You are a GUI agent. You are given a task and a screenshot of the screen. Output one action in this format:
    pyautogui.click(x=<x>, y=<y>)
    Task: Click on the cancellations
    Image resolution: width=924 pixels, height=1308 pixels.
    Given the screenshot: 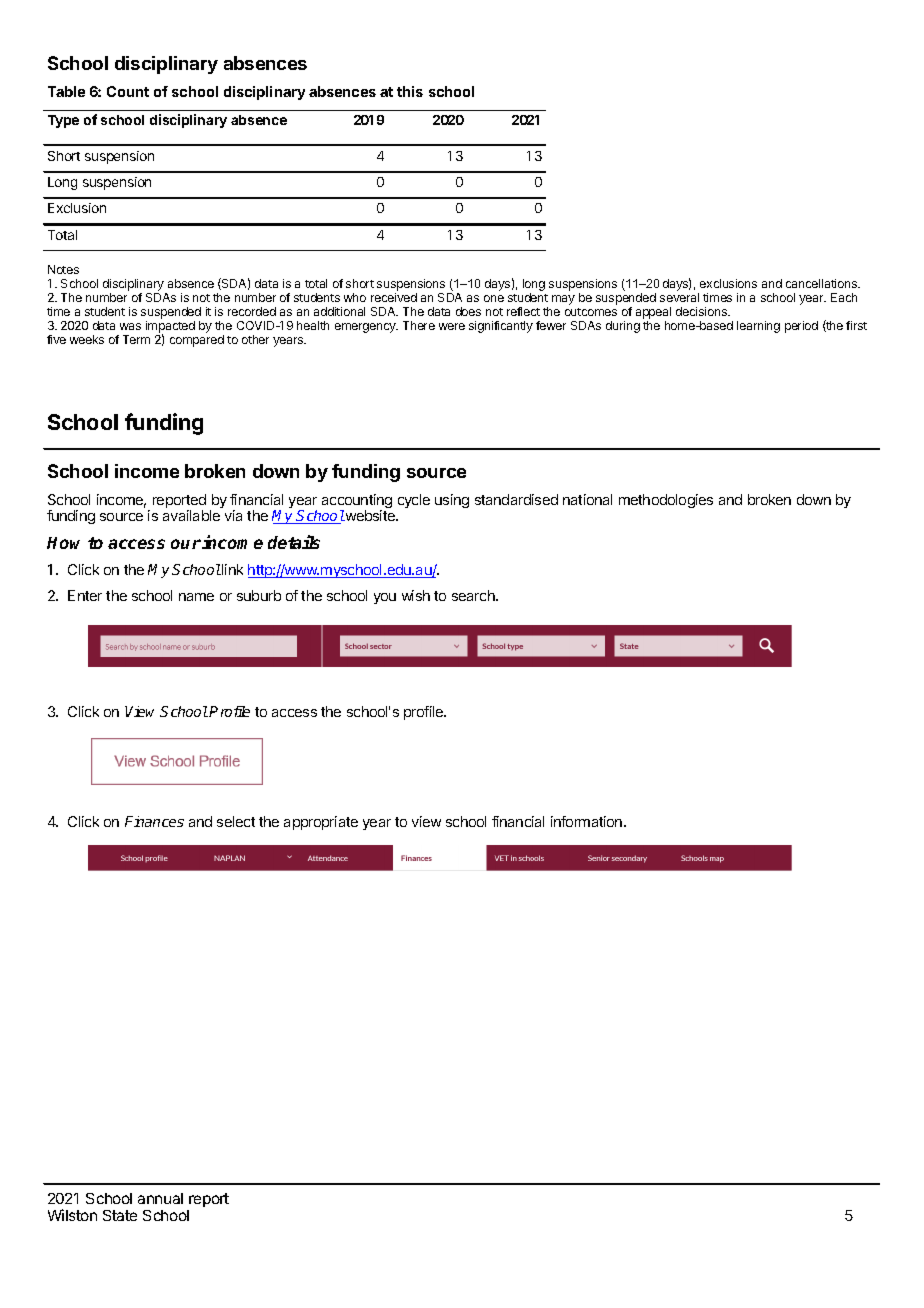 What is the action you would take?
    pyautogui.click(x=822, y=283)
